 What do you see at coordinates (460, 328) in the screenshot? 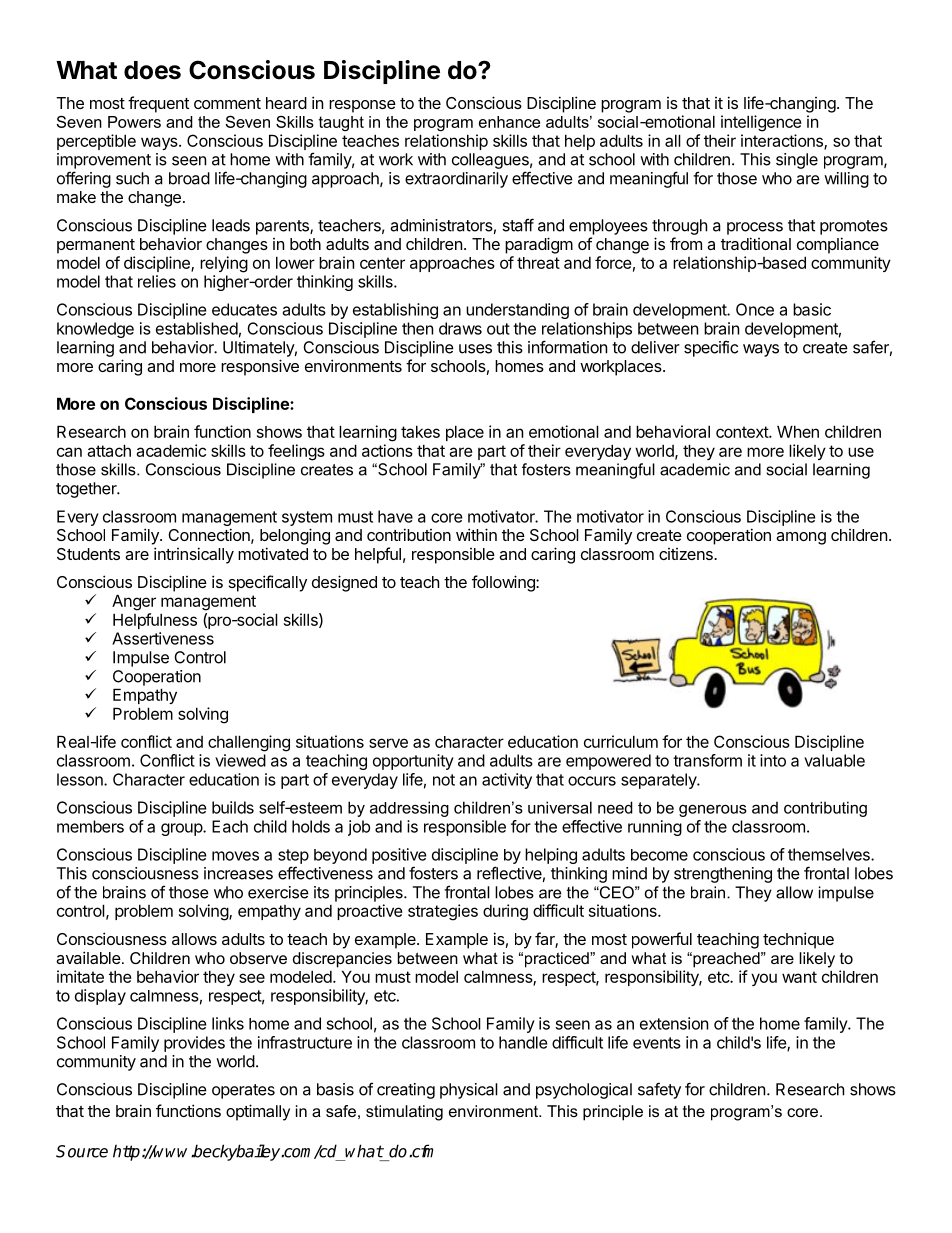
I see `draws` at bounding box center [460, 328].
